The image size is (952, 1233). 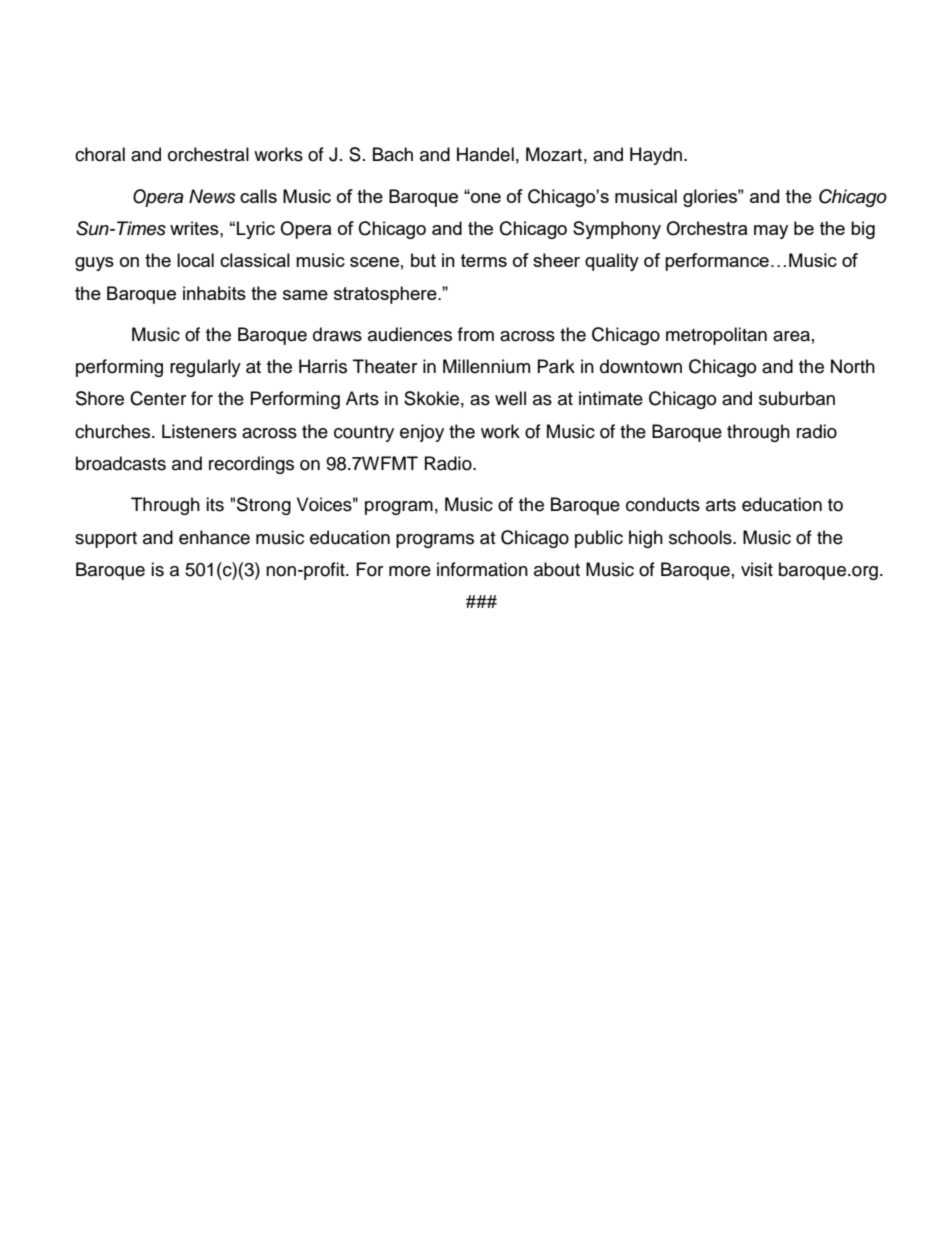 I want to click on North, so click(x=853, y=366).
